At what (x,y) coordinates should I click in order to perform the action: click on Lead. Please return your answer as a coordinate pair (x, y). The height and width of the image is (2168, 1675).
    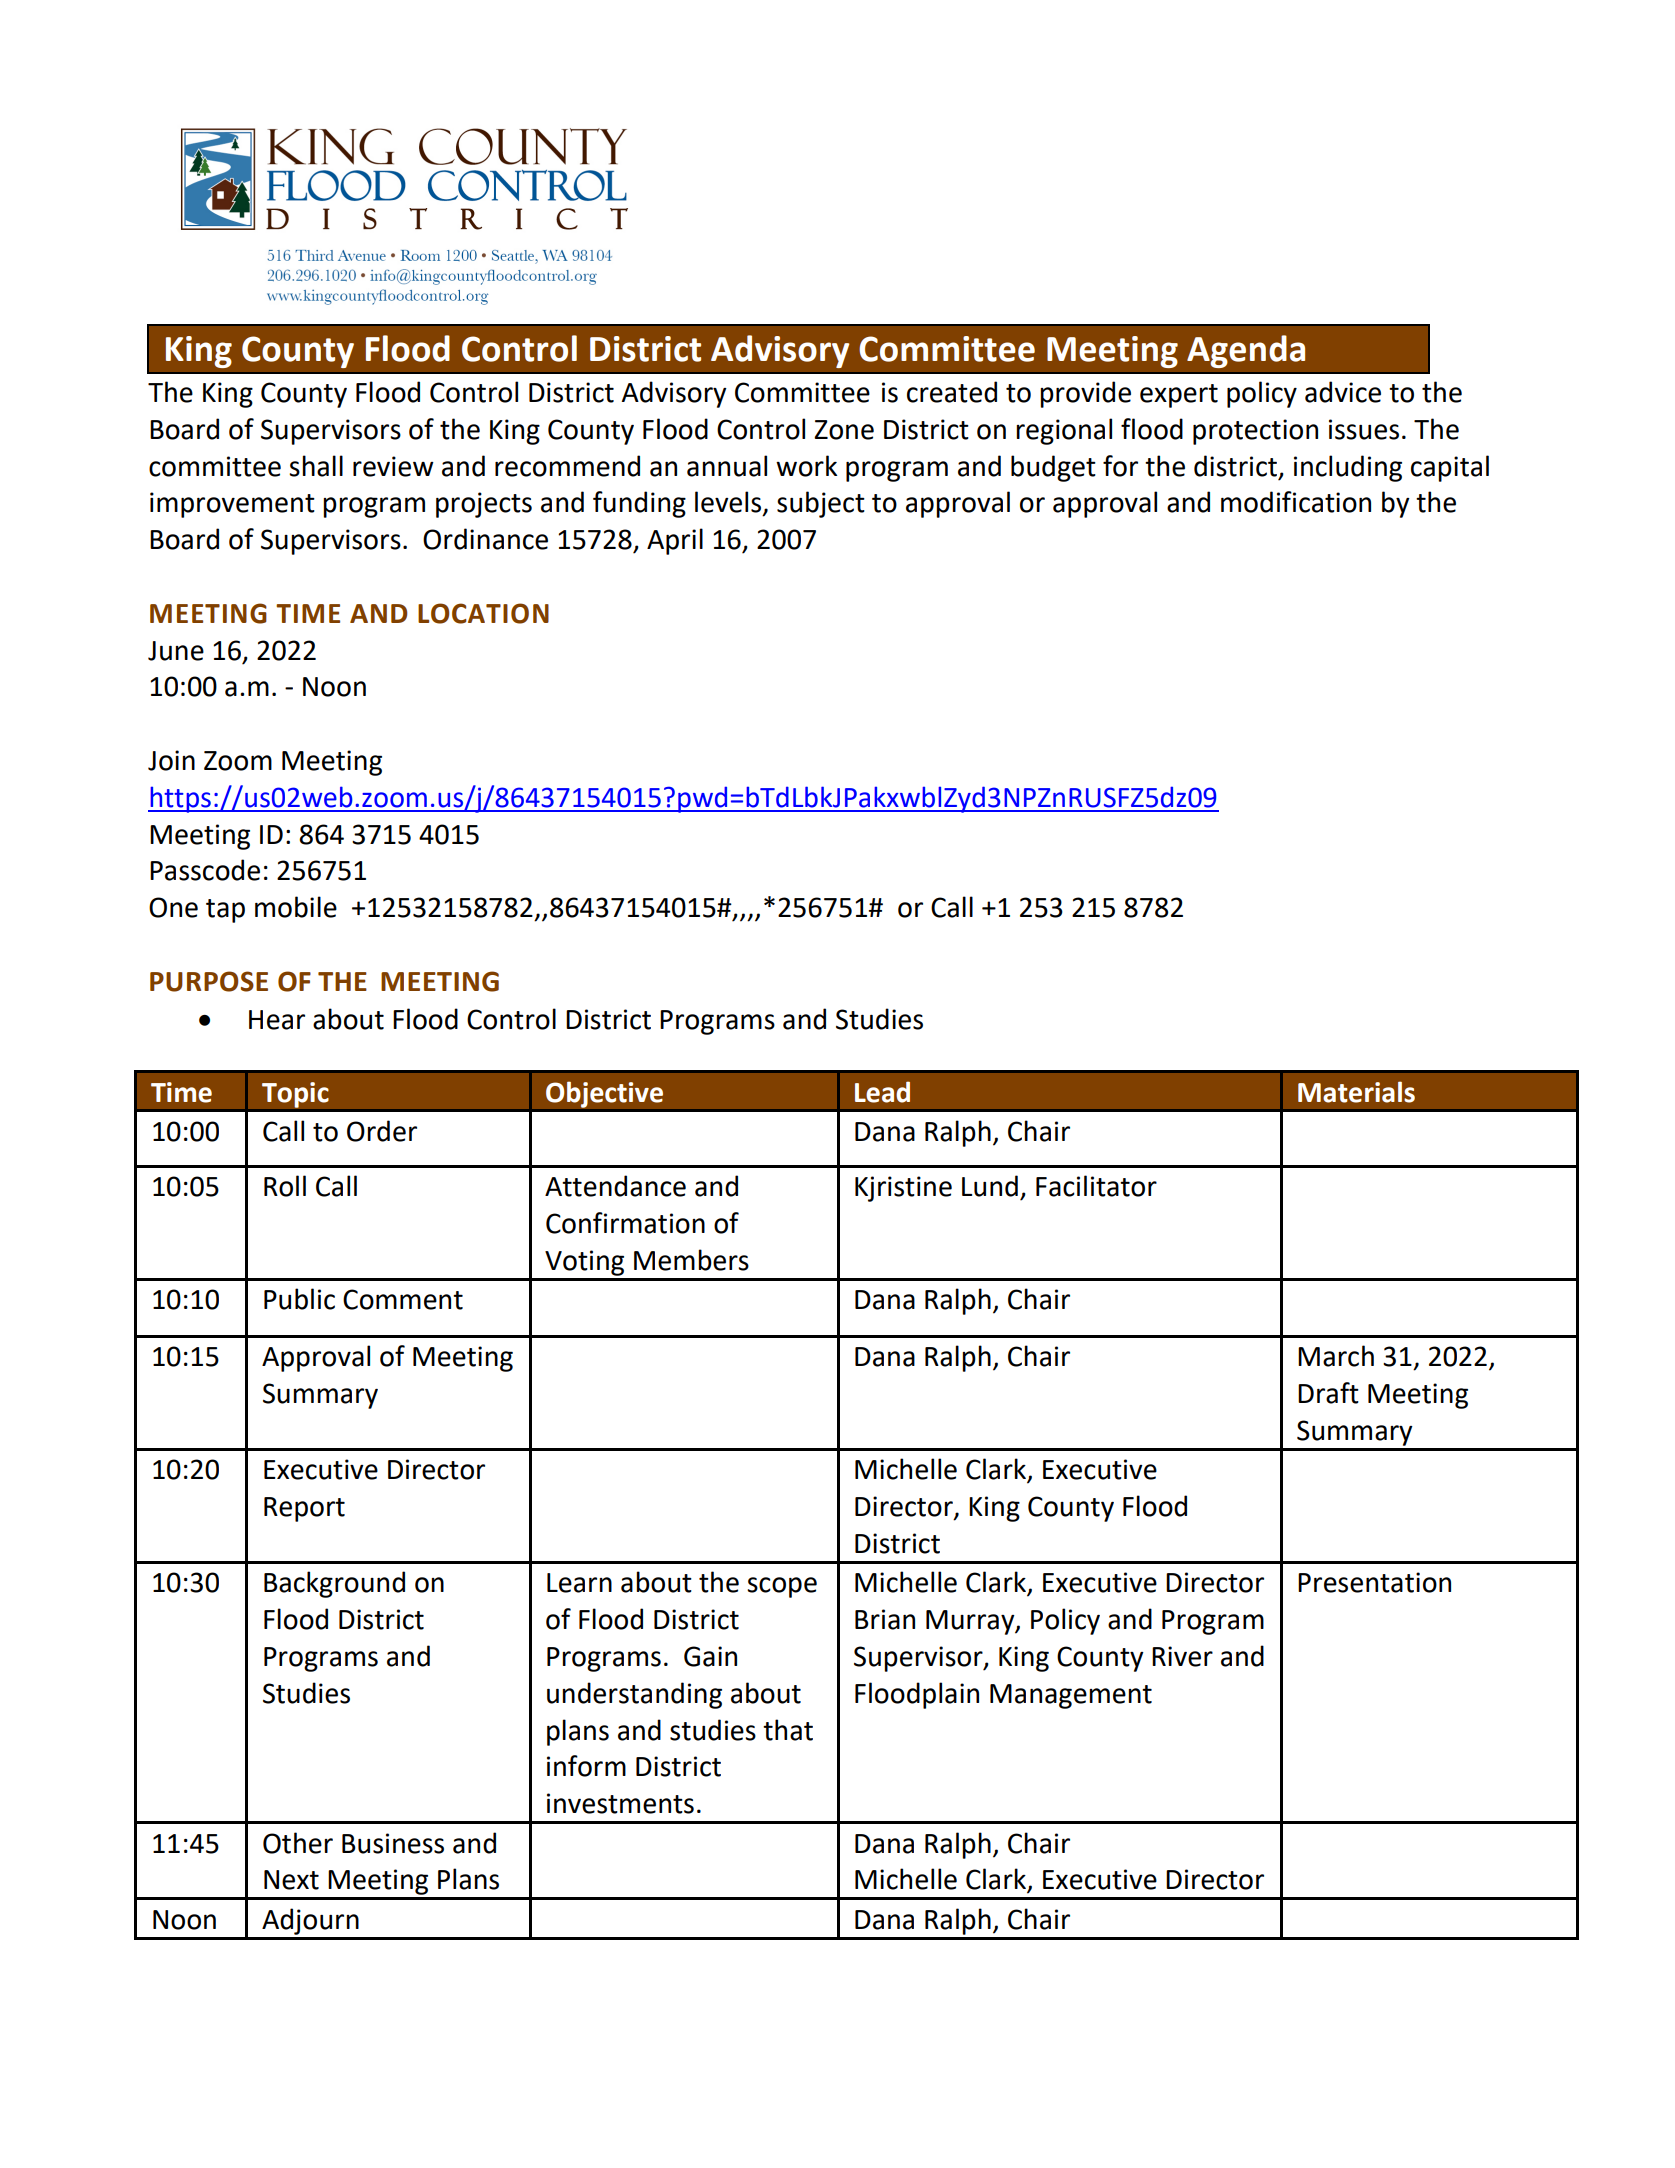
    Looking at the image, I should click on (882, 1092).
